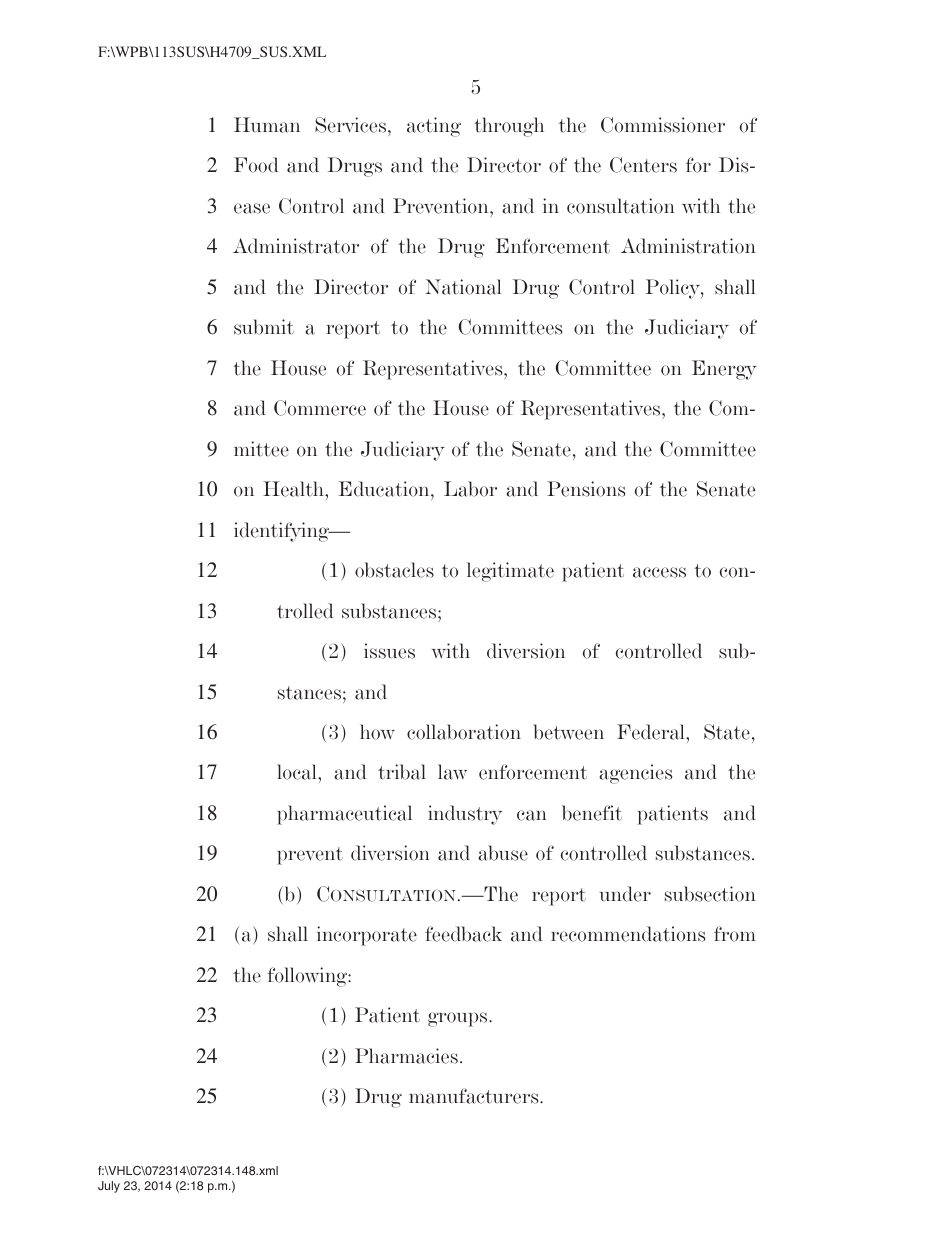 This screenshot has height=1233, width=952. Describe the element at coordinates (475, 1096) in the screenshot. I see `manufacturers` at that location.
